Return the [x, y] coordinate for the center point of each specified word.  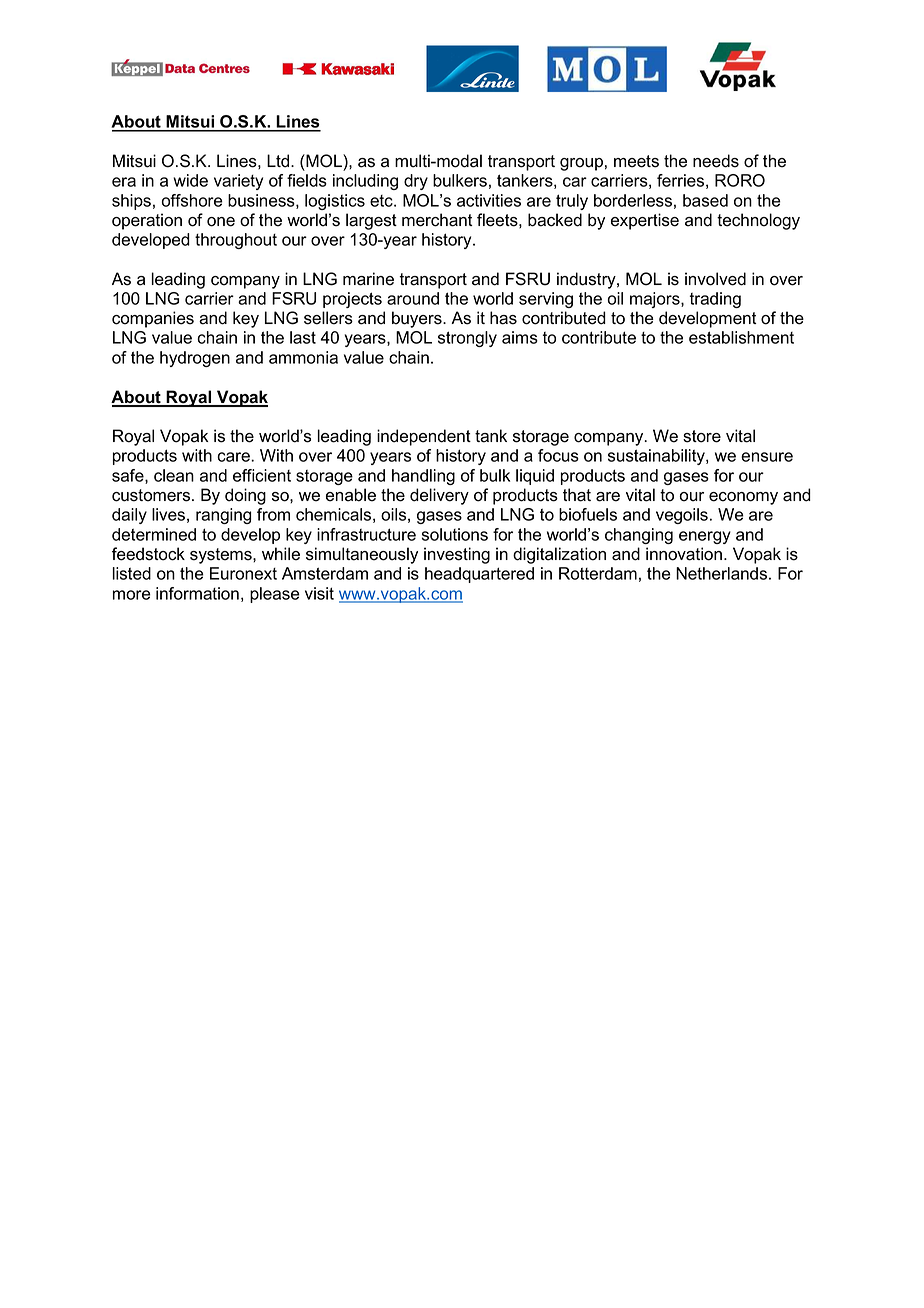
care [234, 457]
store [702, 436]
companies [153, 319]
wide [190, 180]
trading [715, 300]
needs [716, 161]
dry [416, 182]
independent [424, 437]
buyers [418, 319]
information [197, 593]
